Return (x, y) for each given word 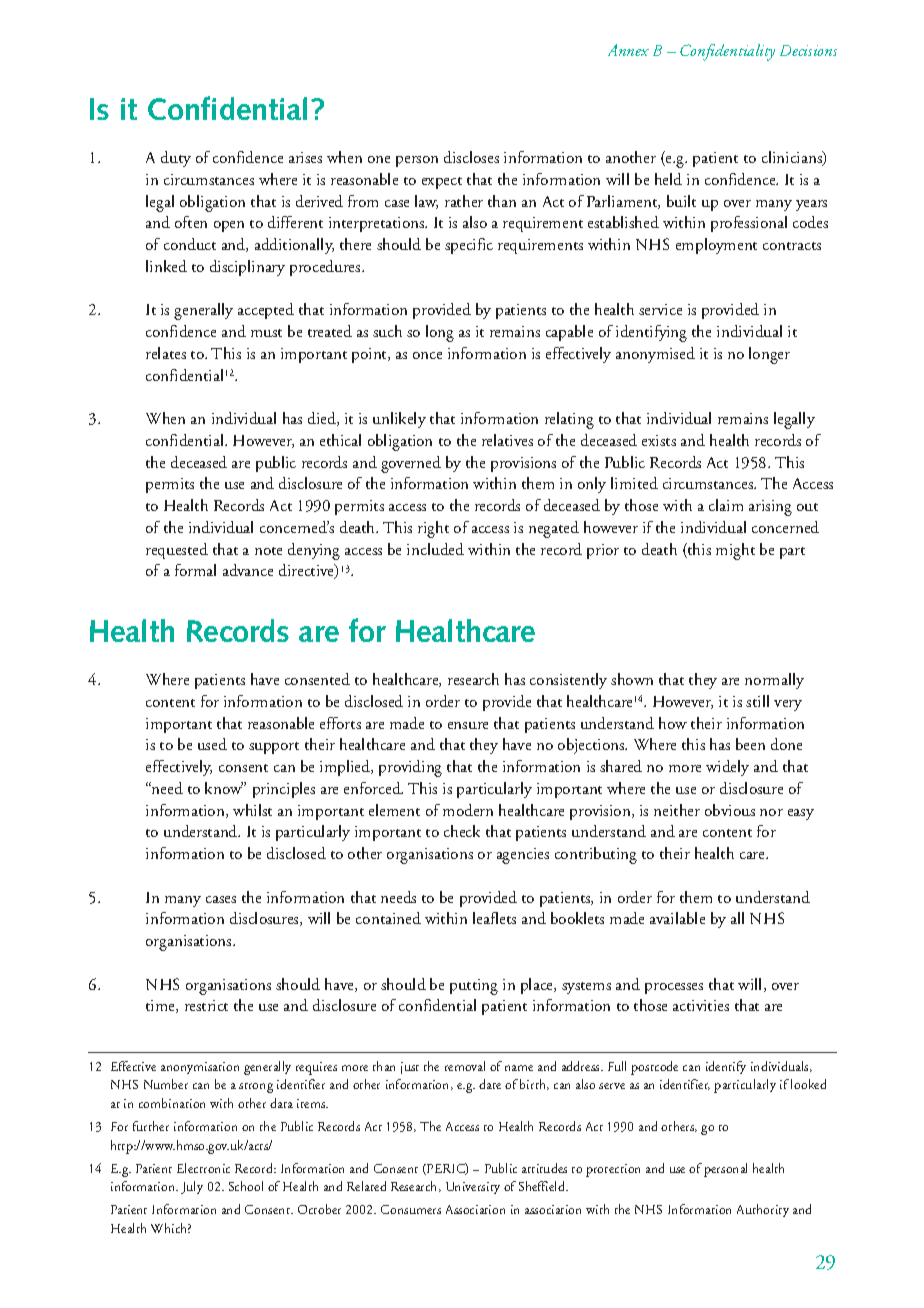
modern (468, 810)
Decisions (808, 50)
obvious (730, 810)
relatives (507, 440)
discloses (471, 157)
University (473, 1188)
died (323, 419)
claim (726, 505)
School (246, 1186)
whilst (252, 810)
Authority (763, 1210)
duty (176, 159)
